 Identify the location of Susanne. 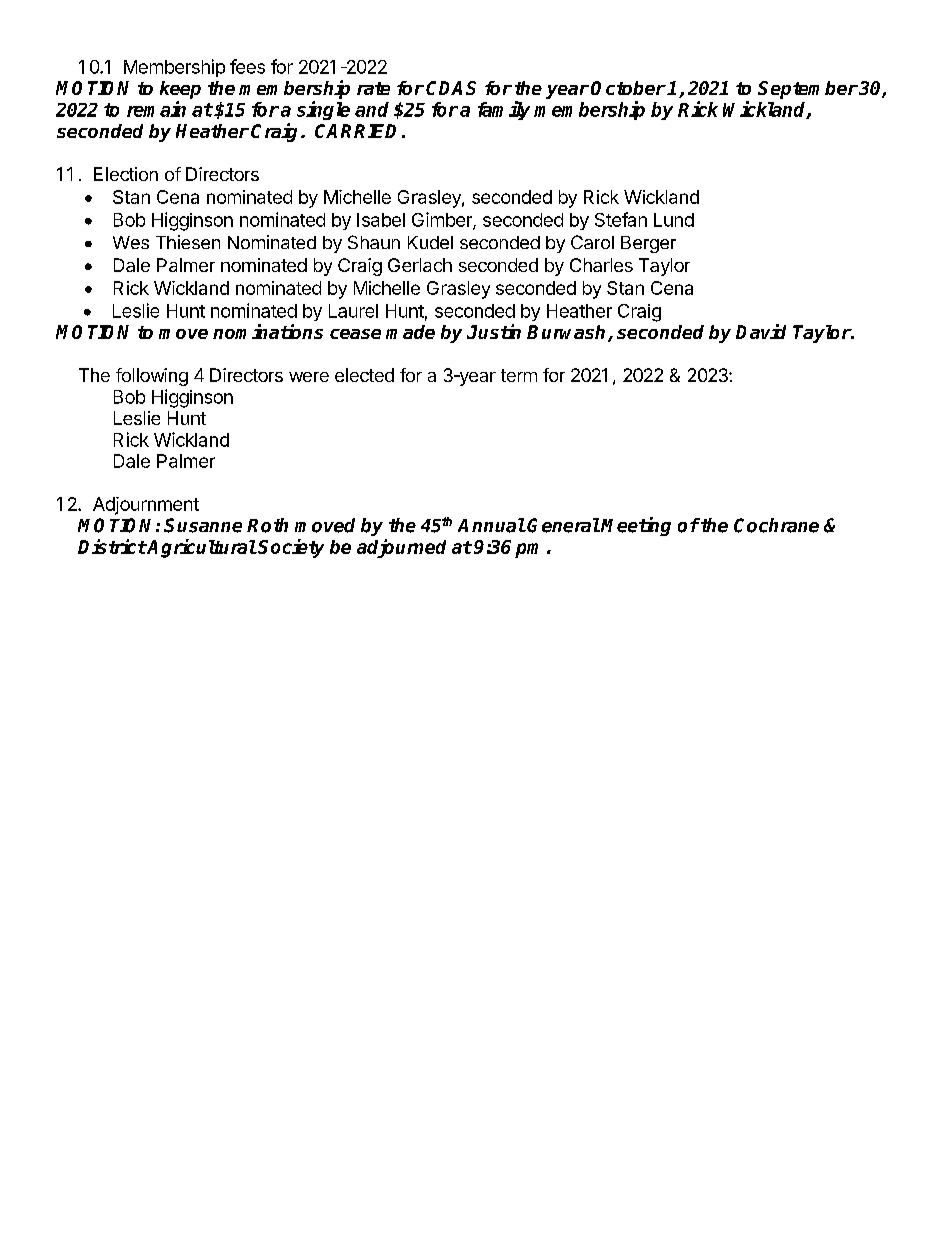
(203, 525).
